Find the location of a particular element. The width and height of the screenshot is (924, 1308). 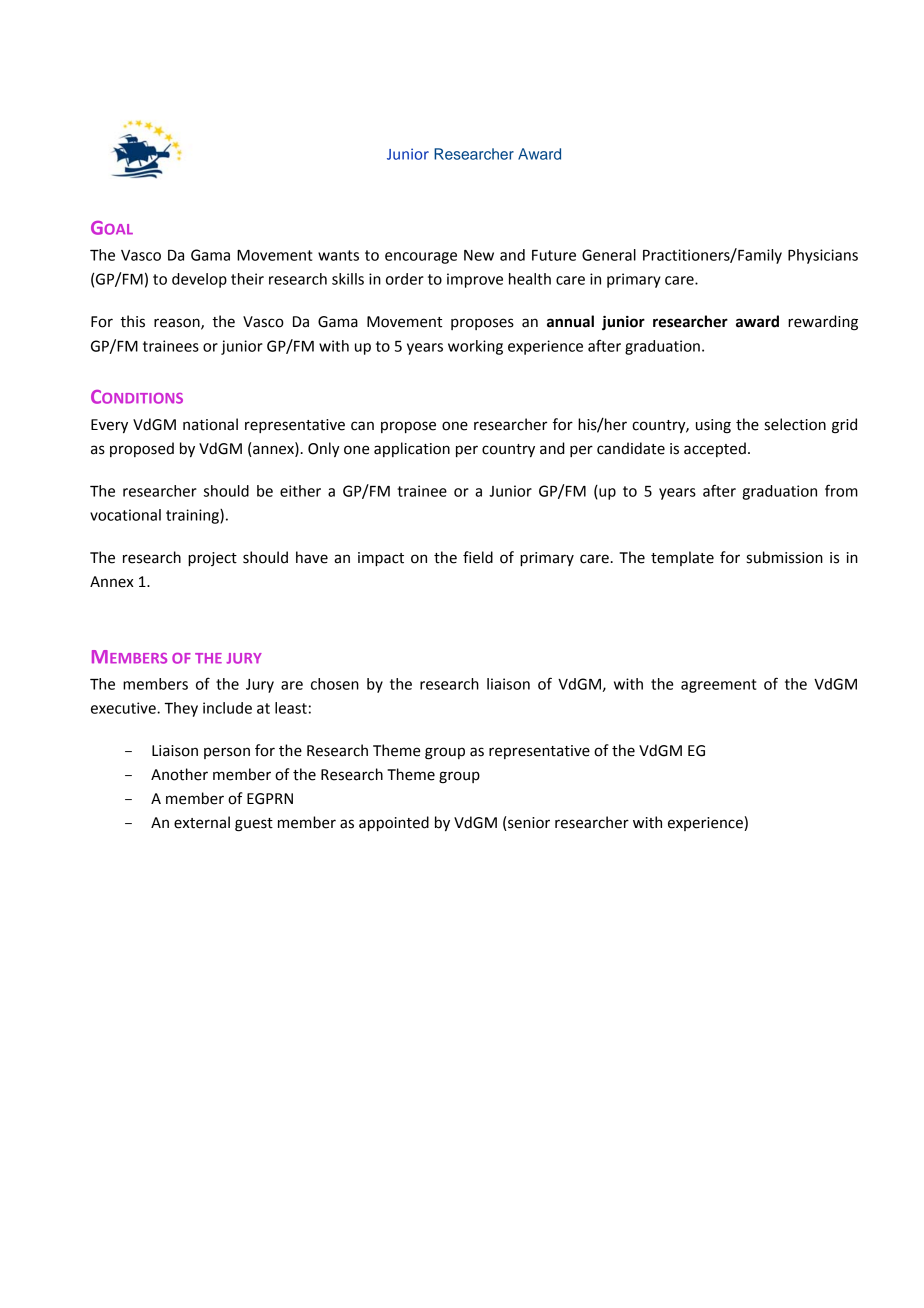

project is located at coordinates (212, 559).
